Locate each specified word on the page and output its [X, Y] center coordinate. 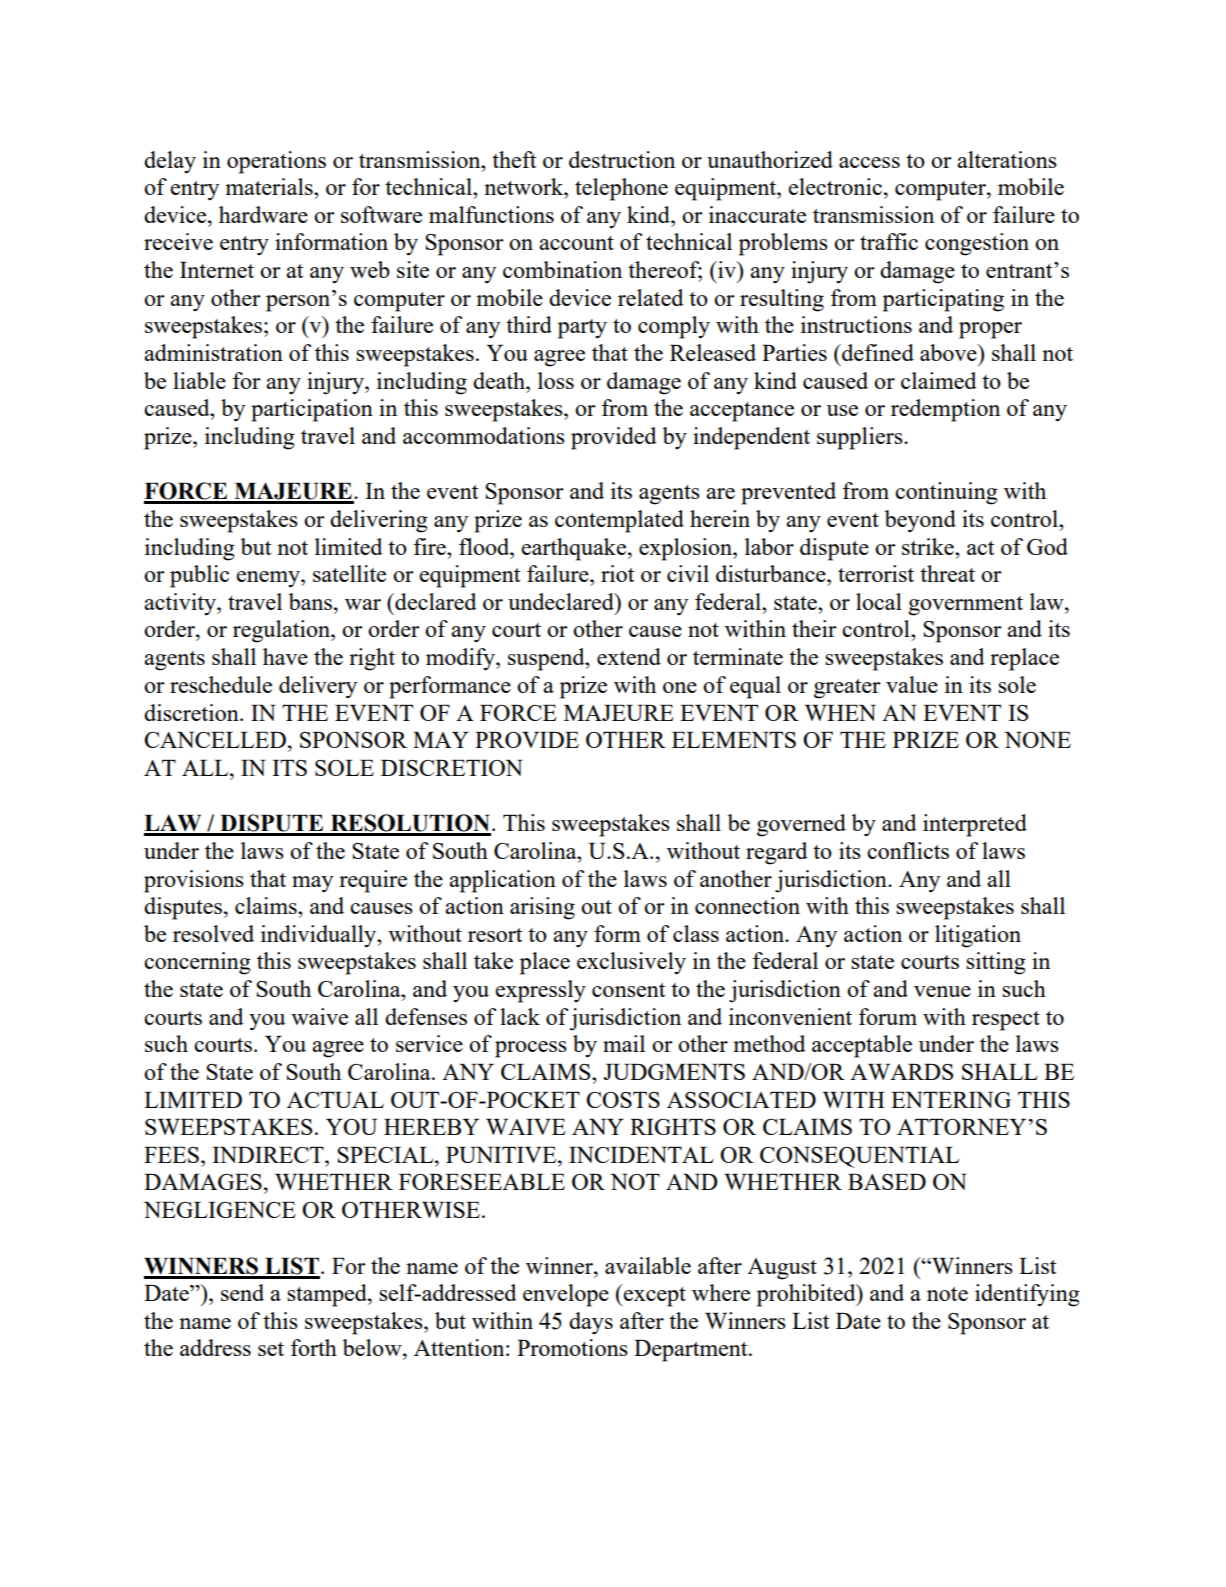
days [591, 1323]
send [242, 1292]
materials [270, 186]
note [947, 1294]
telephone [621, 189]
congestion [977, 244]
